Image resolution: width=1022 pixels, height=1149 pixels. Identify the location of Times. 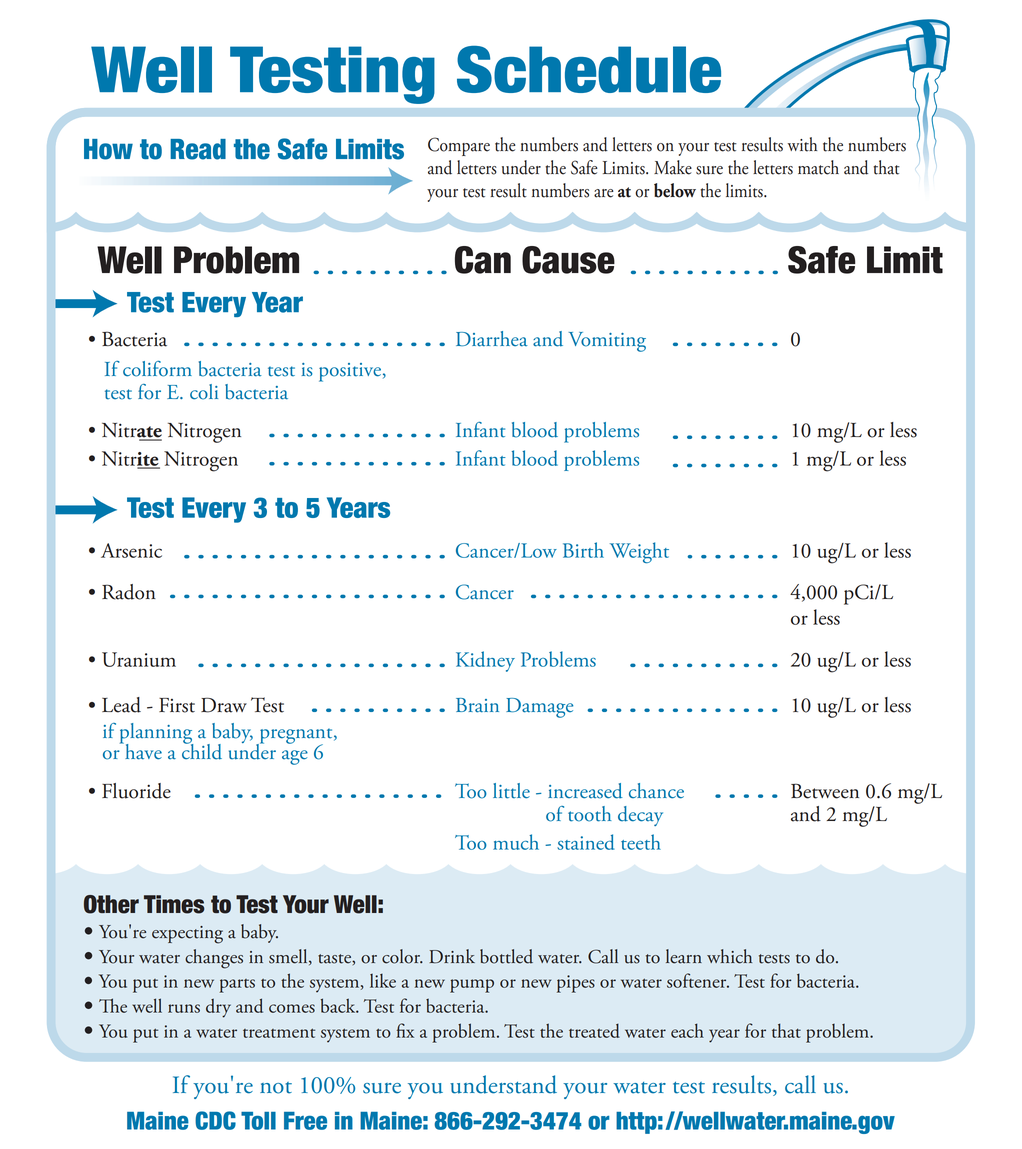
(174, 904).
